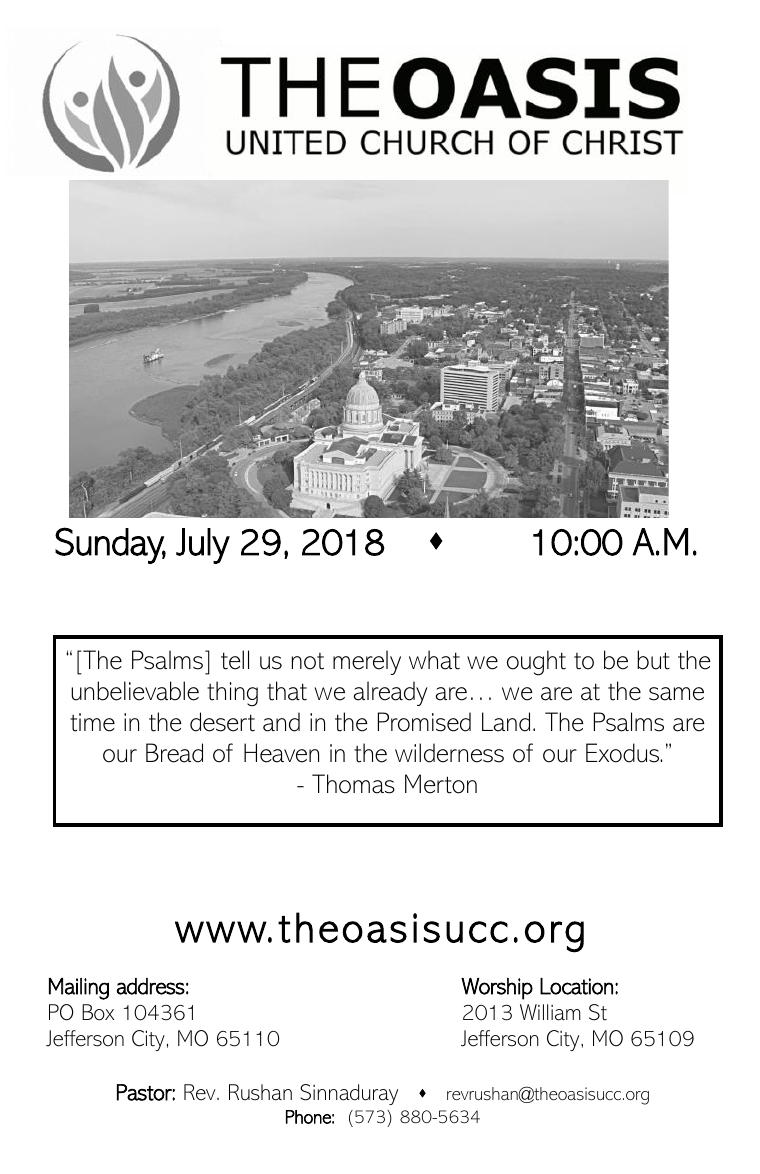  I want to click on Worship, so click(497, 989).
